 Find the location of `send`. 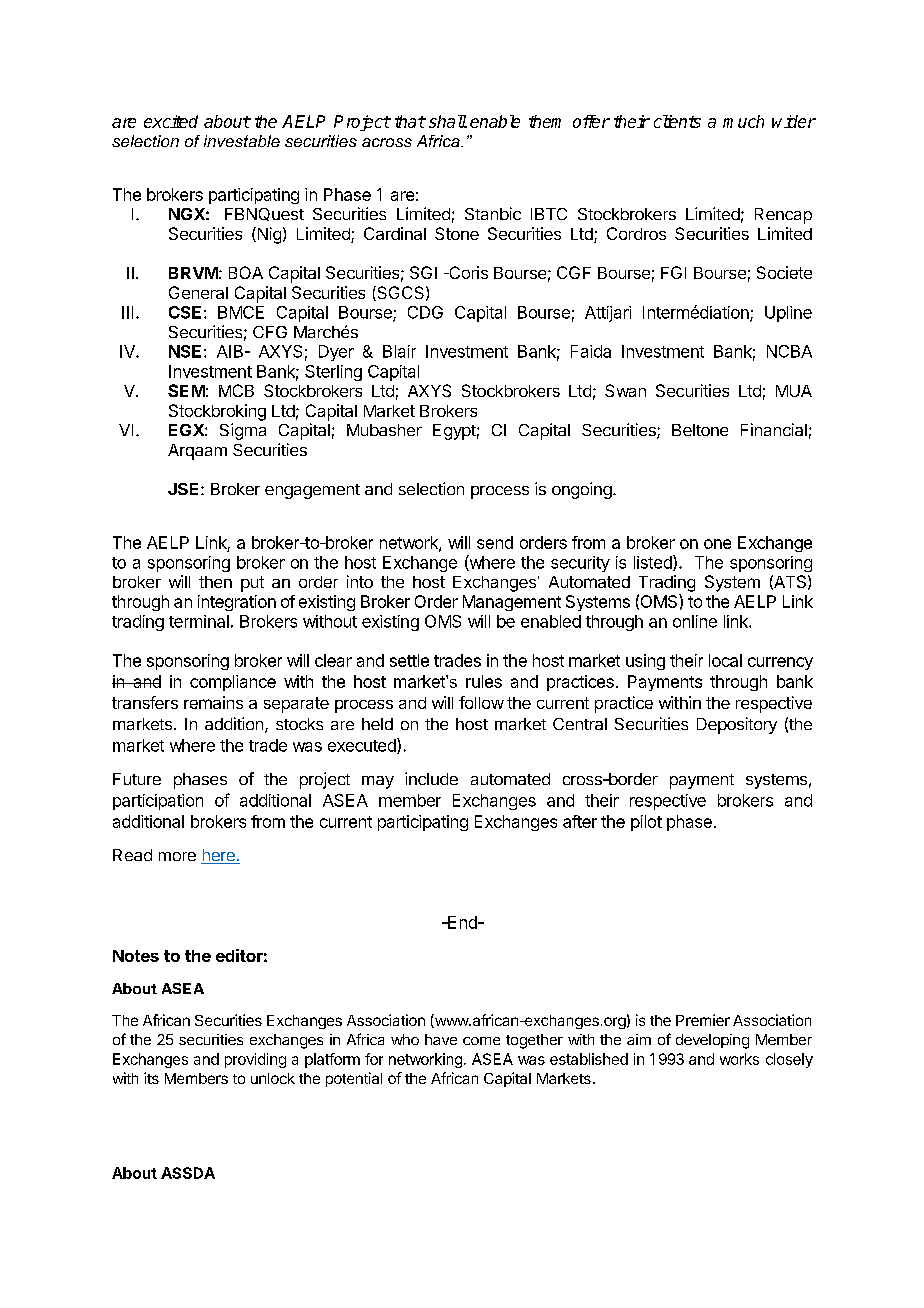

send is located at coordinates (495, 542).
